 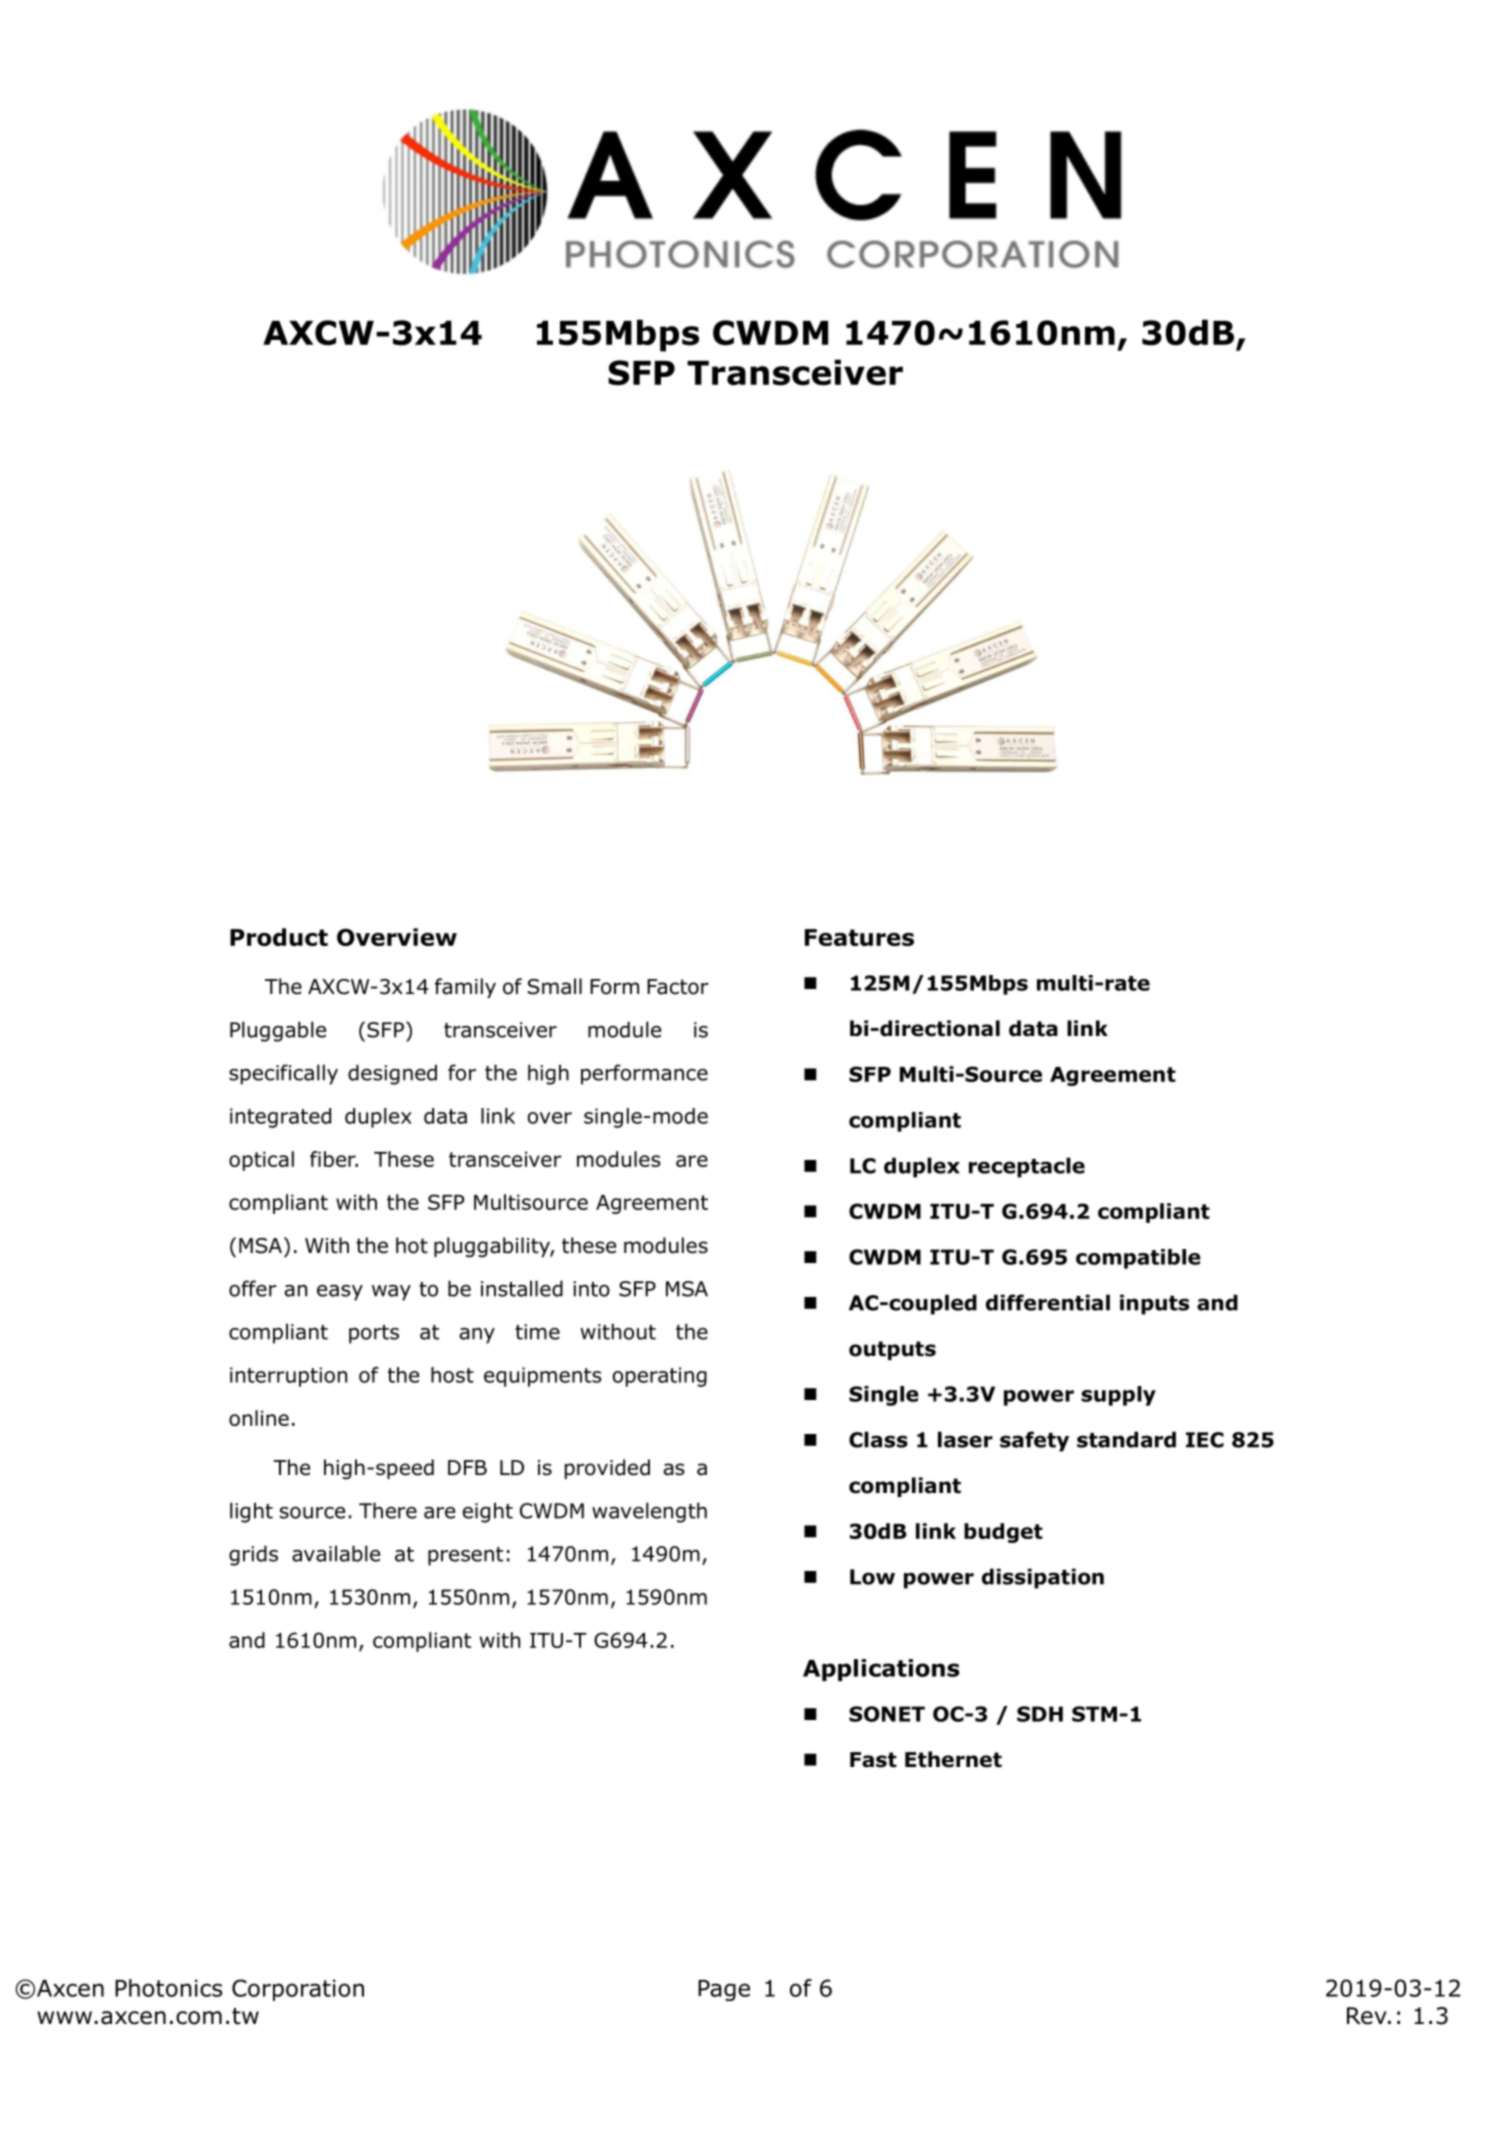 What do you see at coordinates (678, 987) in the screenshot?
I see `Factor` at bounding box center [678, 987].
